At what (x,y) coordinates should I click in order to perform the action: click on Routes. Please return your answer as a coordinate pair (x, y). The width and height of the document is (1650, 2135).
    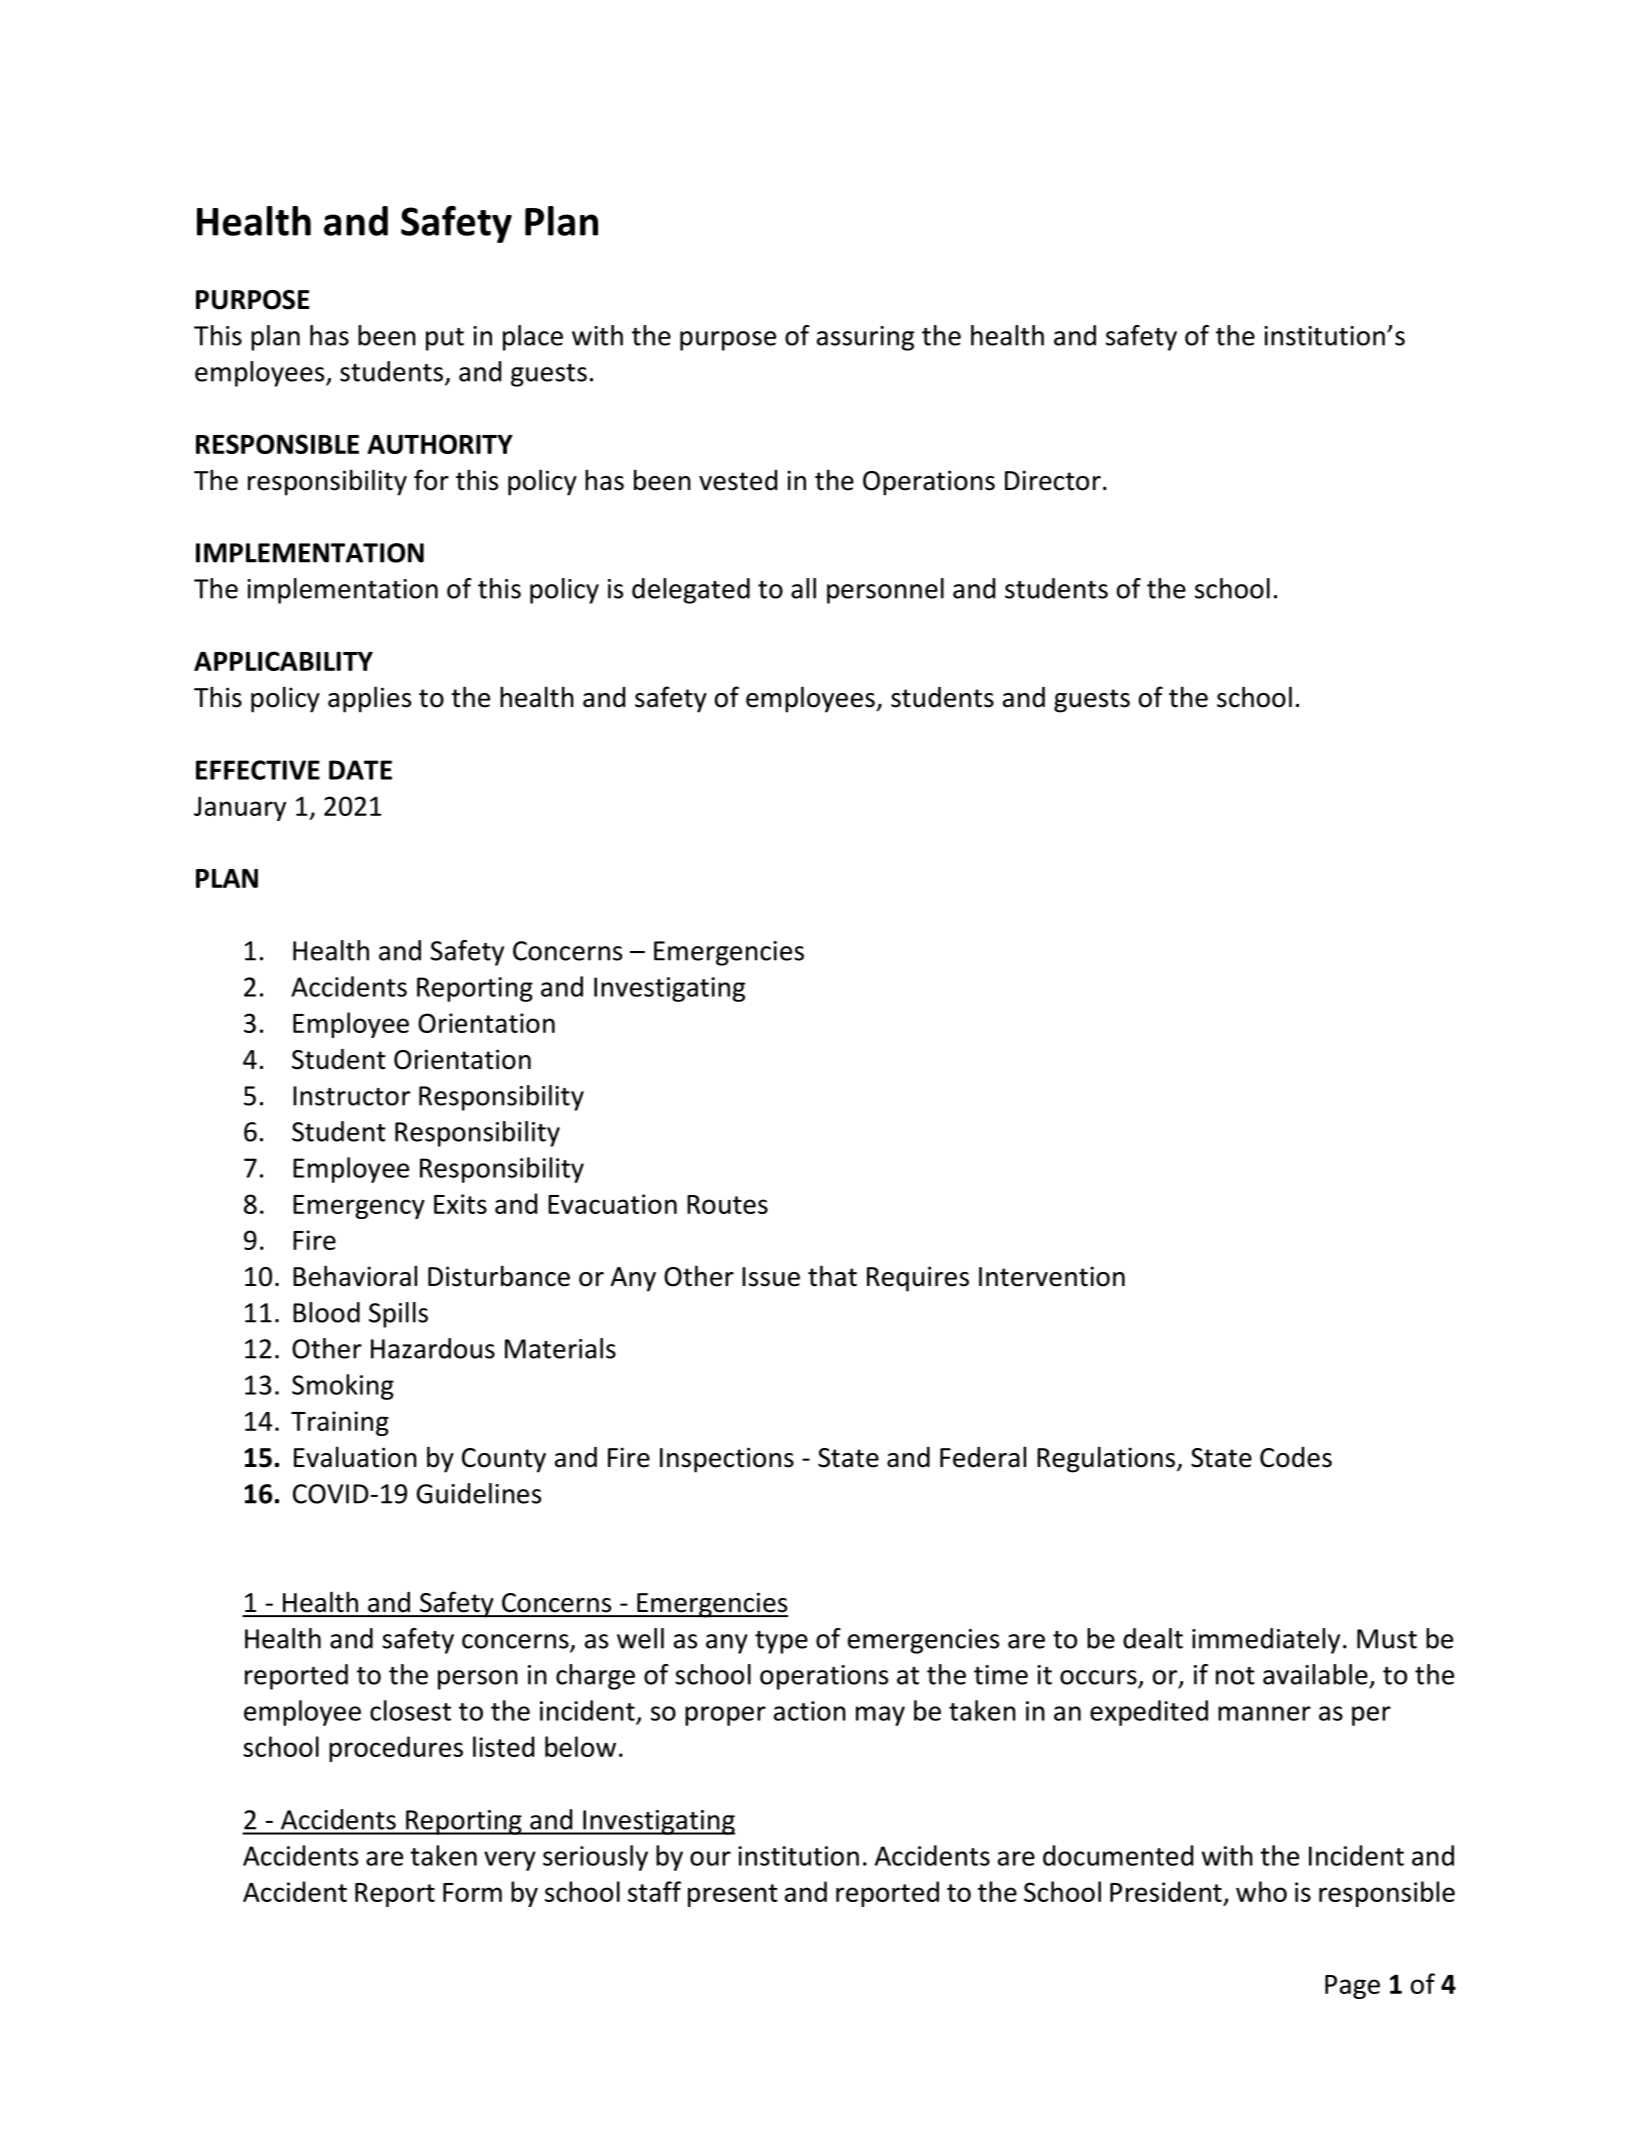
    Looking at the image, I should click on (727, 1204).
